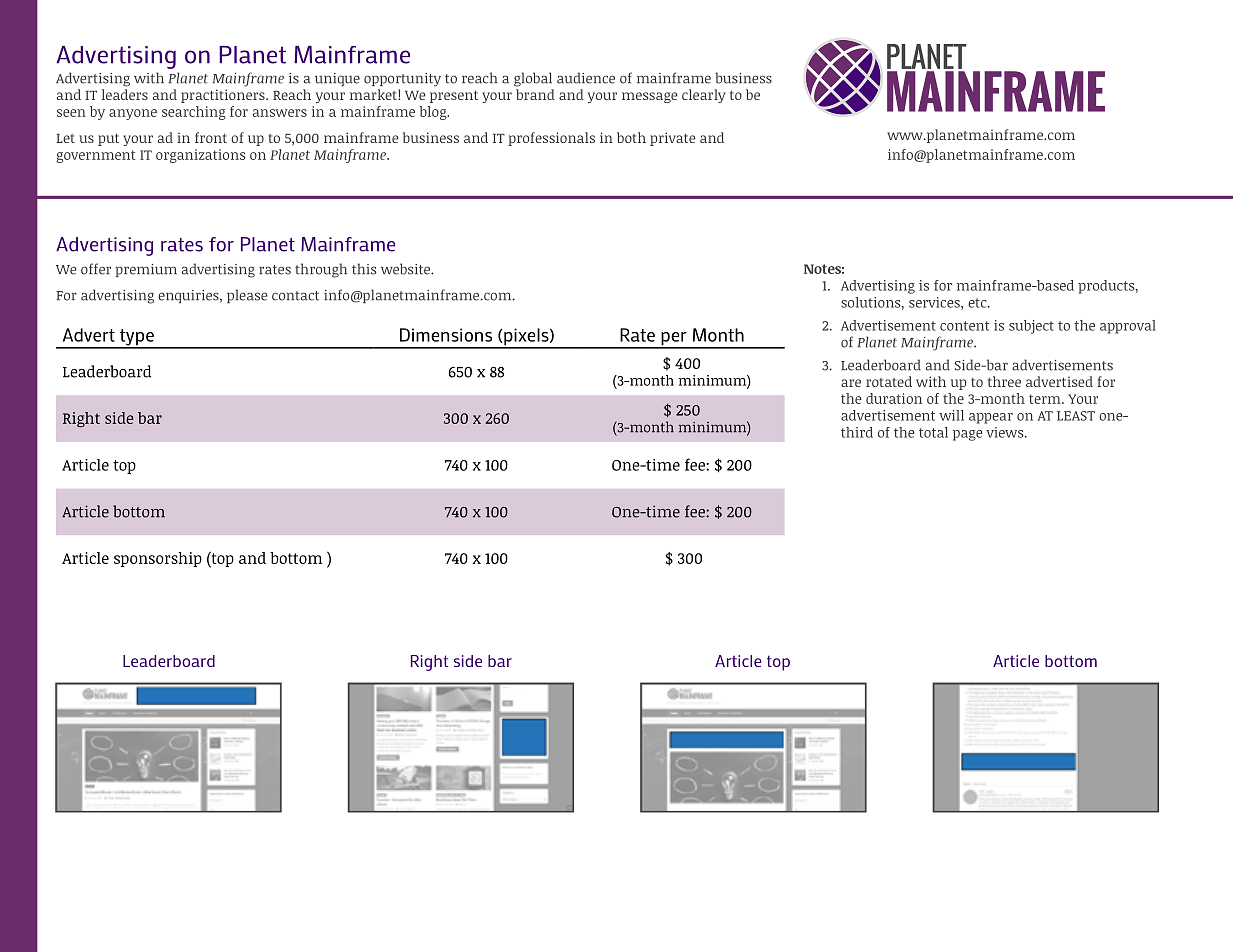  I want to click on total, so click(933, 432).
